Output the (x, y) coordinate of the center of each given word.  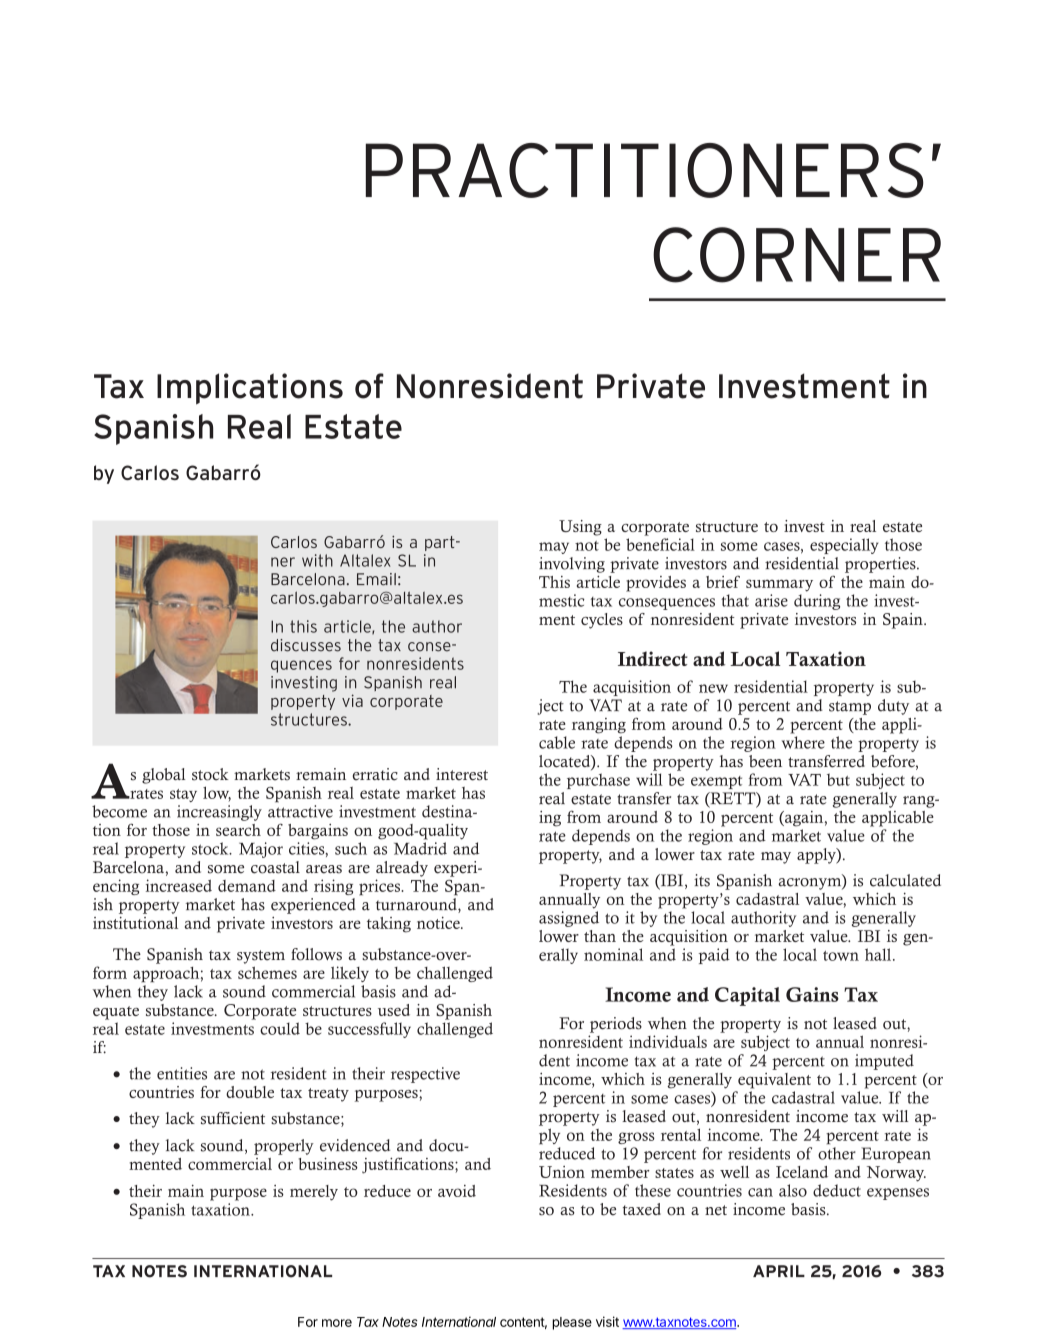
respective (425, 1075)
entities (182, 1073)
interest (462, 774)
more (337, 1323)
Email (376, 579)
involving (572, 565)
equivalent (774, 1081)
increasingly (219, 813)
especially (844, 546)
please (572, 1323)
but (838, 779)
